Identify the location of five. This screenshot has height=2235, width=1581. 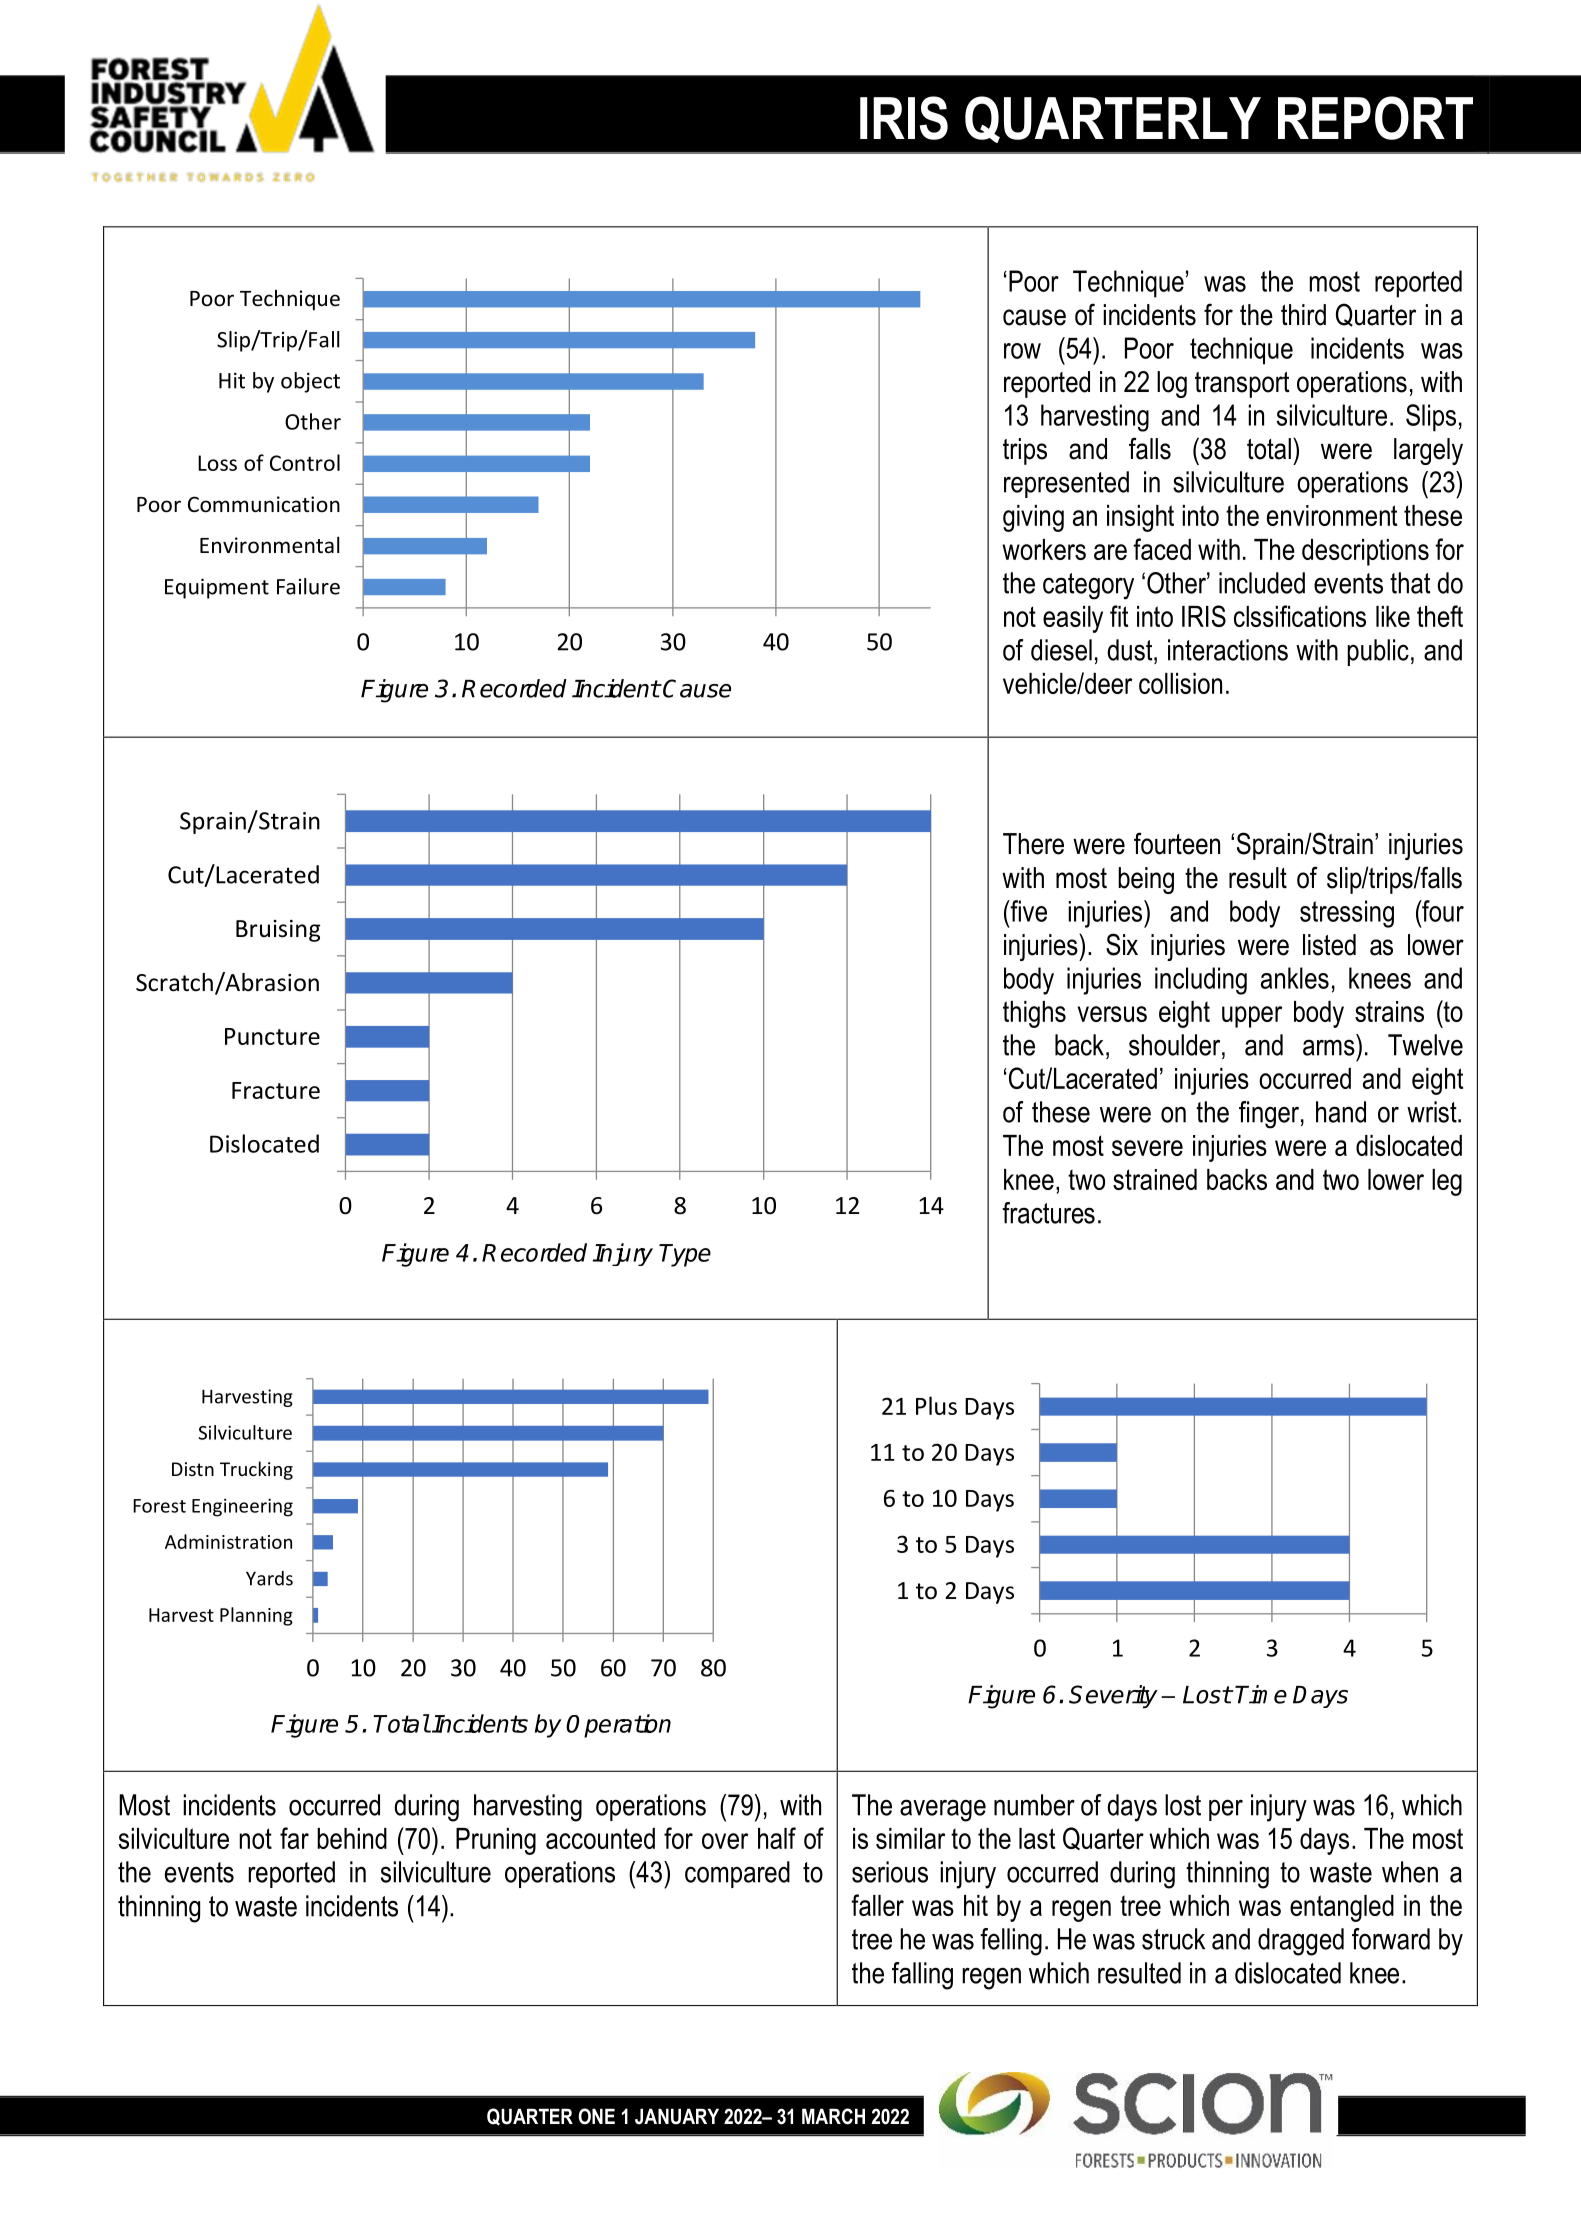
(1027, 911).
